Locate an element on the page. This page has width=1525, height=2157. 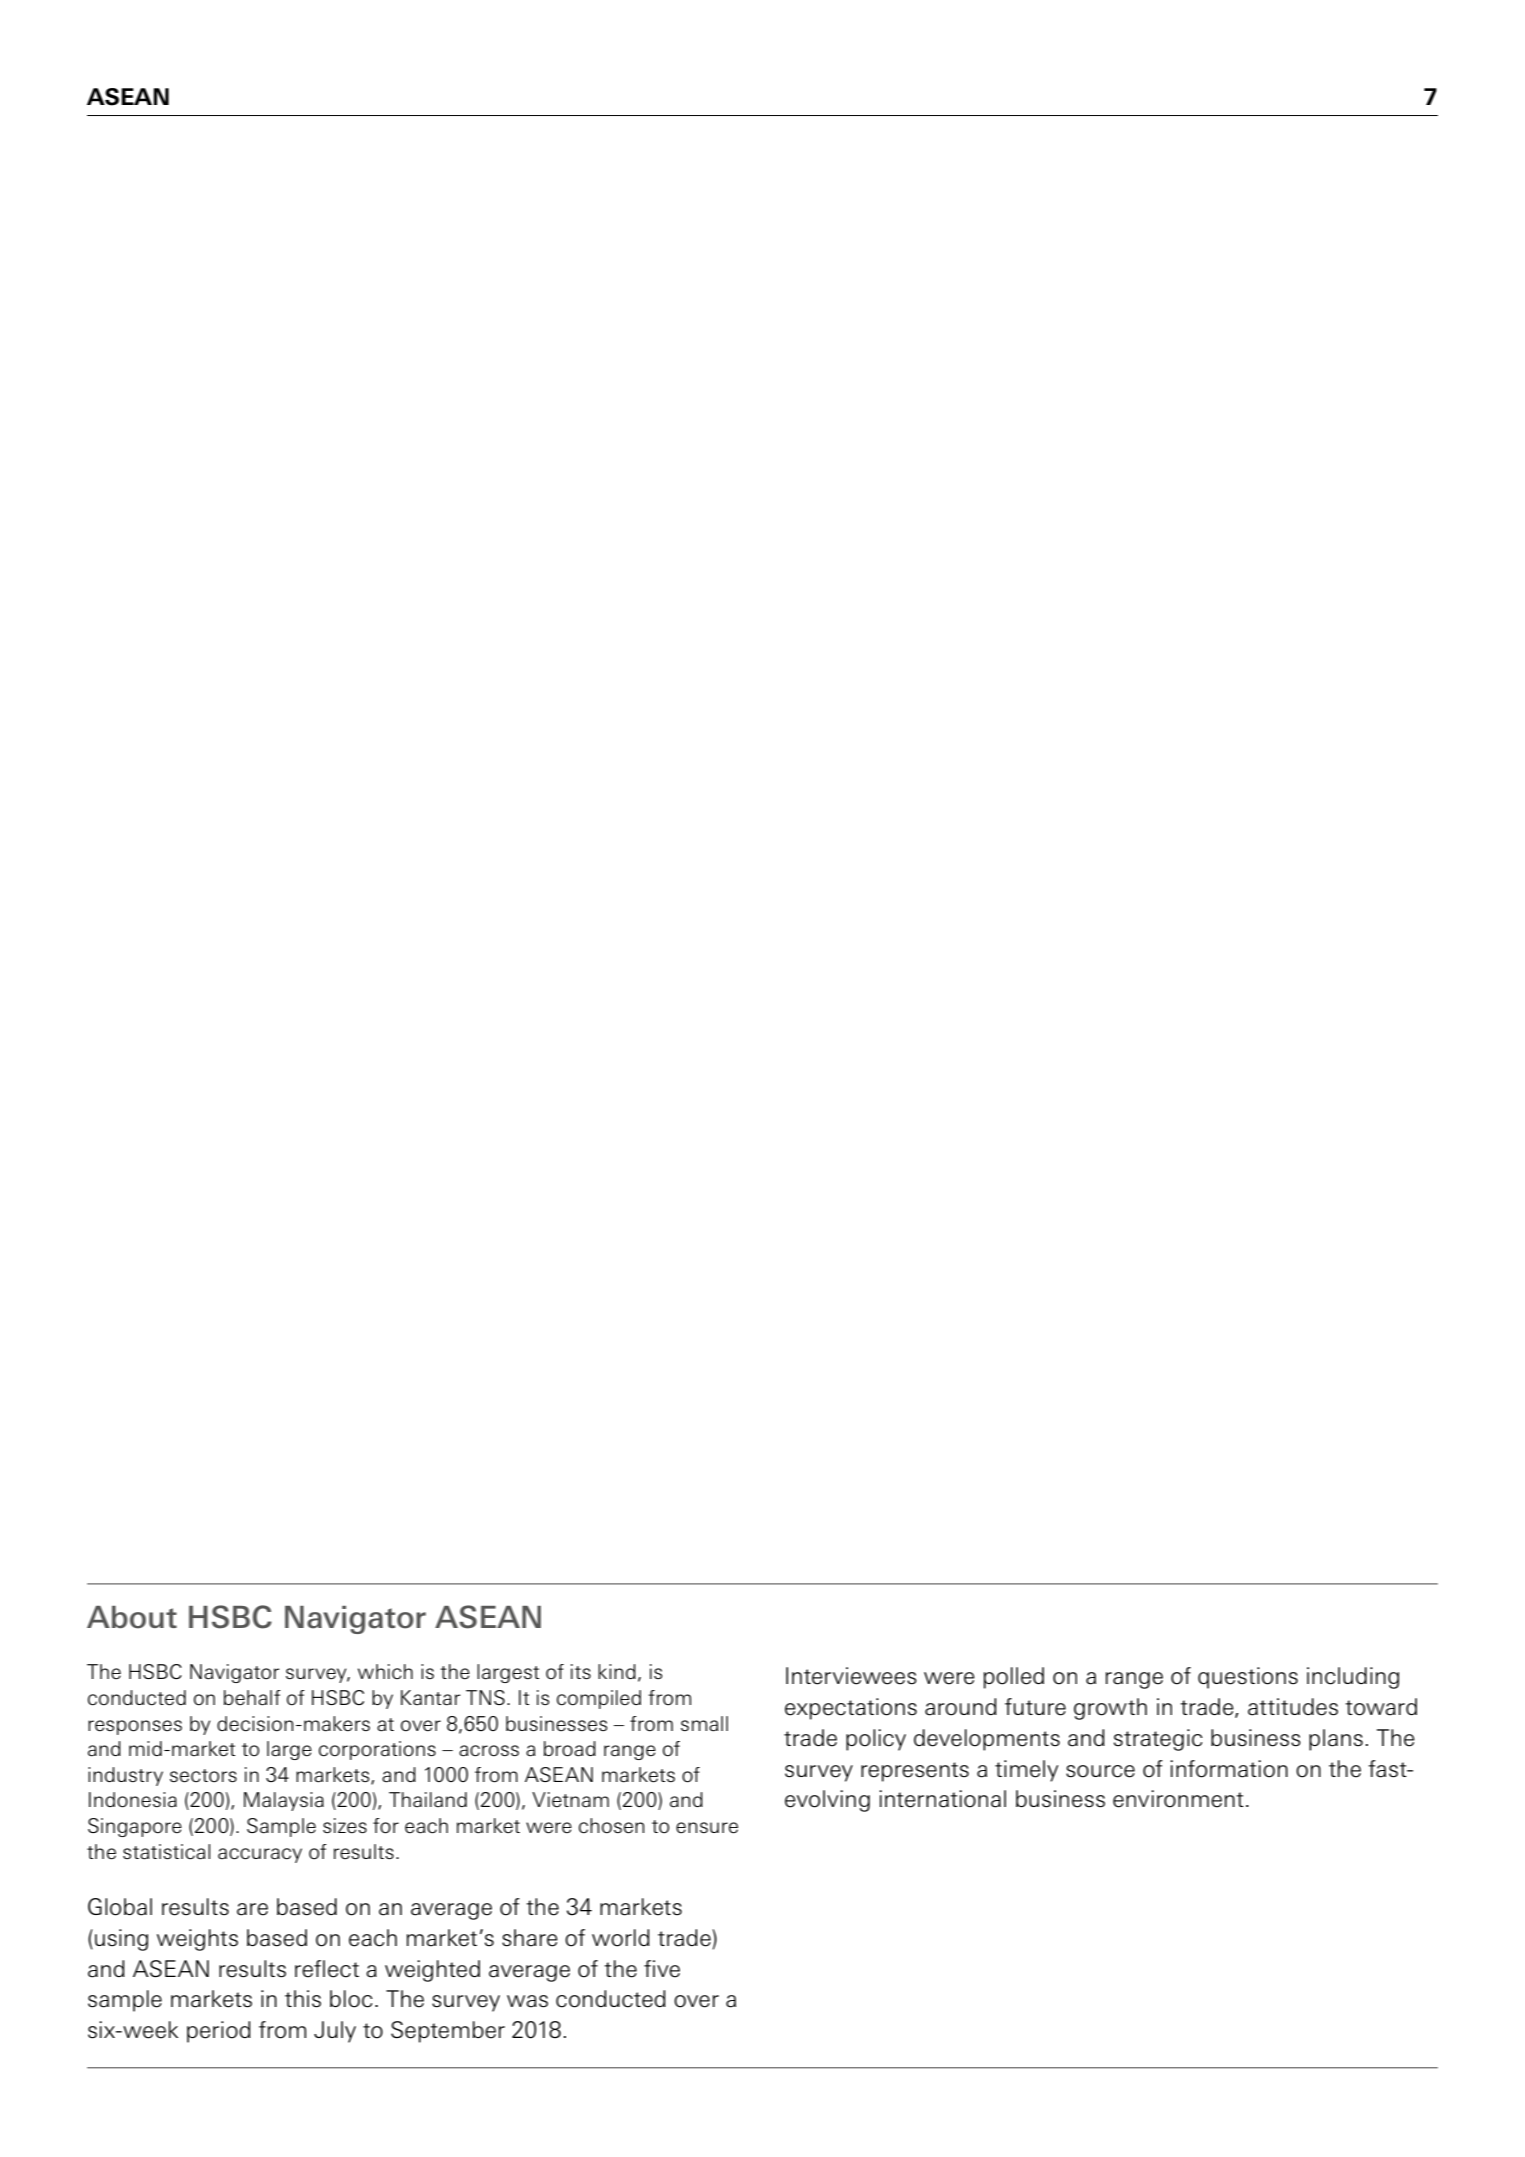
ensure is located at coordinates (707, 1828).
